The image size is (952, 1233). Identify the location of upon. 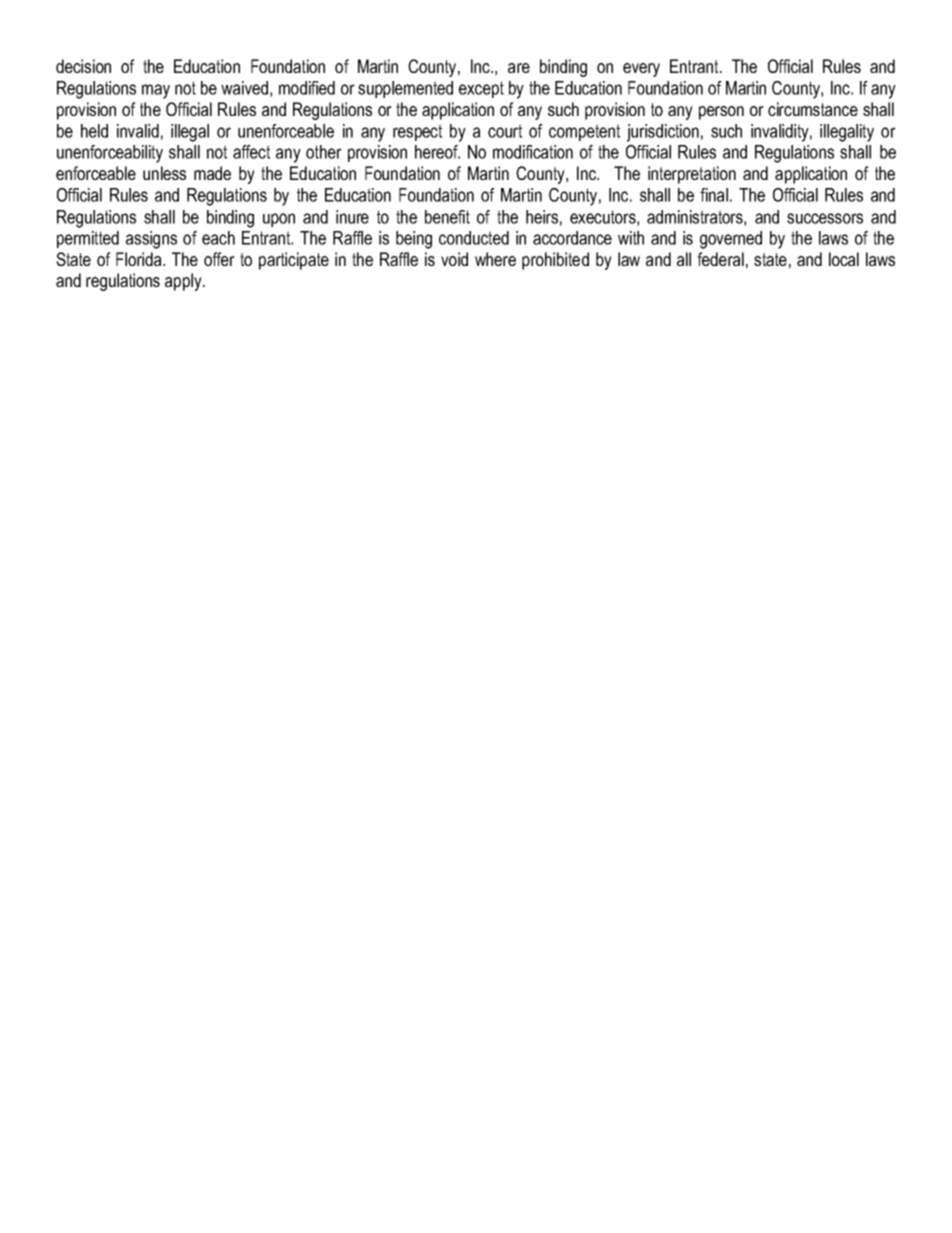
(279, 220).
